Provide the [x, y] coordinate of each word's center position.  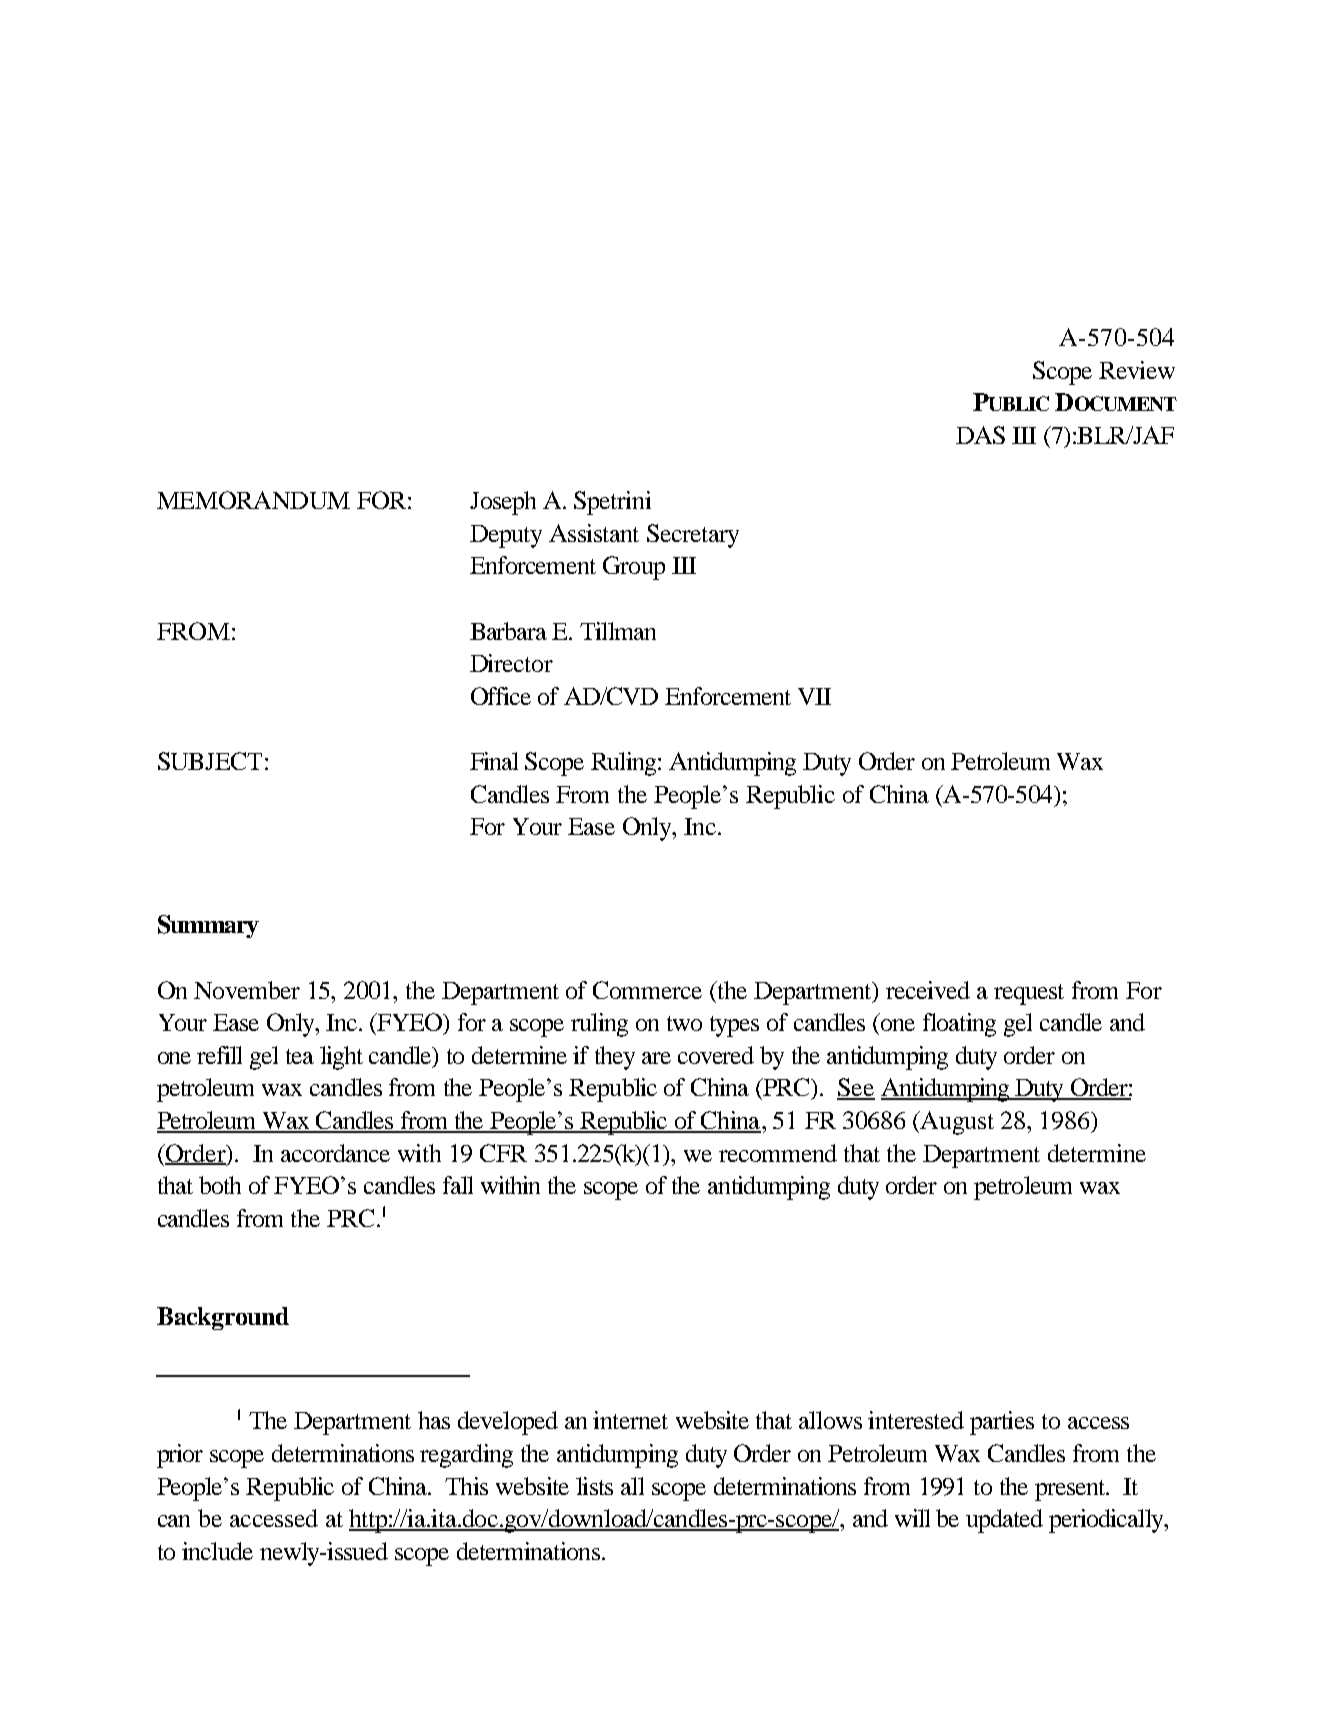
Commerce [647, 990]
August [956, 1123]
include [217, 1551]
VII [814, 696]
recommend [778, 1153]
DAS [980, 435]
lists [594, 1486]
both [220, 1185]
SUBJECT [210, 761]
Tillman [618, 631]
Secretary [693, 536]
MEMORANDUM [253, 500]
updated [1004, 1521]
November [247, 990]
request [1029, 994]
